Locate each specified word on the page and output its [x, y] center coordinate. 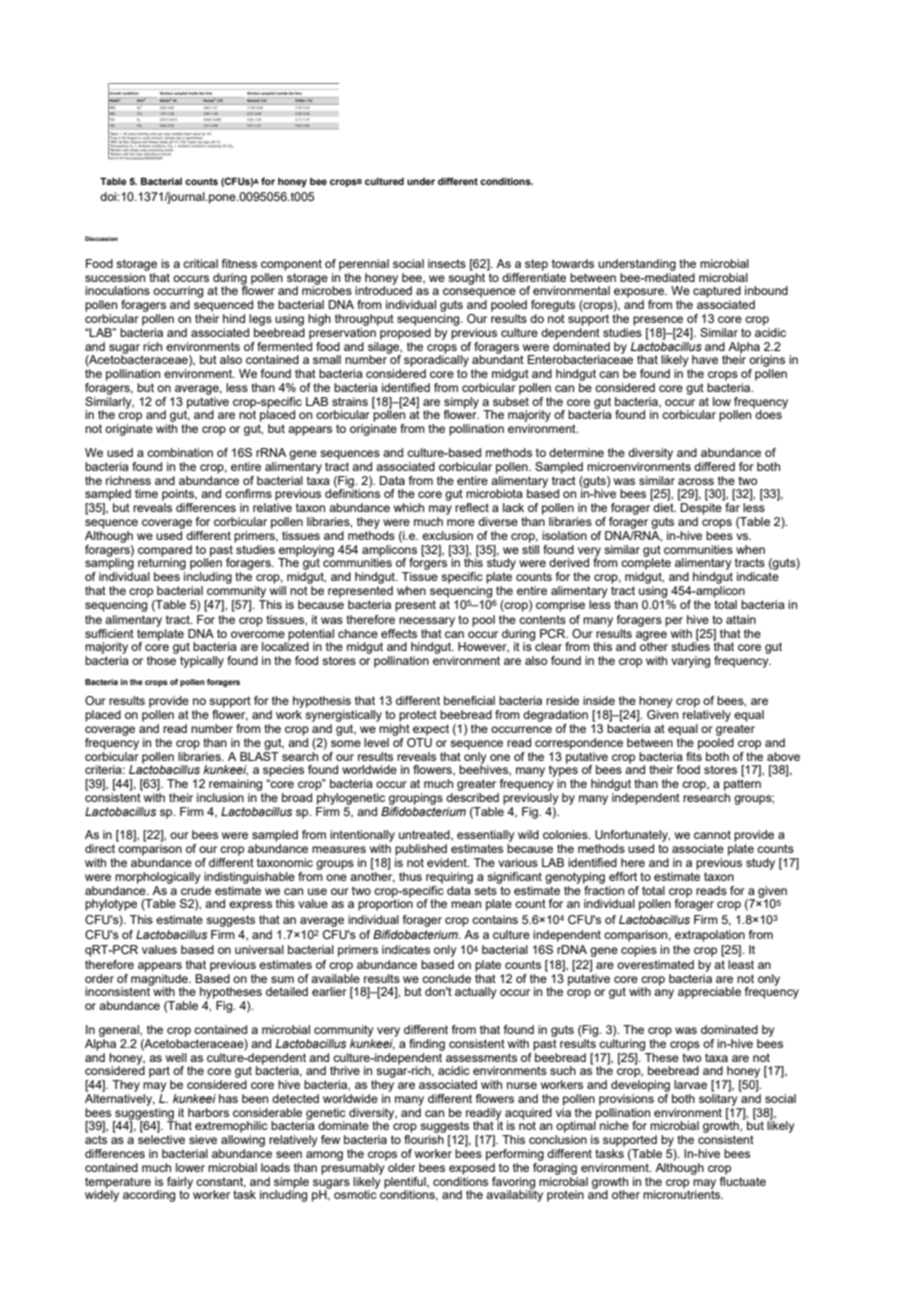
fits [694, 755]
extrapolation [710, 936]
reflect [472, 507]
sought [468, 277]
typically [202, 662]
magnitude [160, 979]
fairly [180, 1184]
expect [431, 730]
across [696, 481]
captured [717, 292]
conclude [446, 978]
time [146, 493]
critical [200, 263]
